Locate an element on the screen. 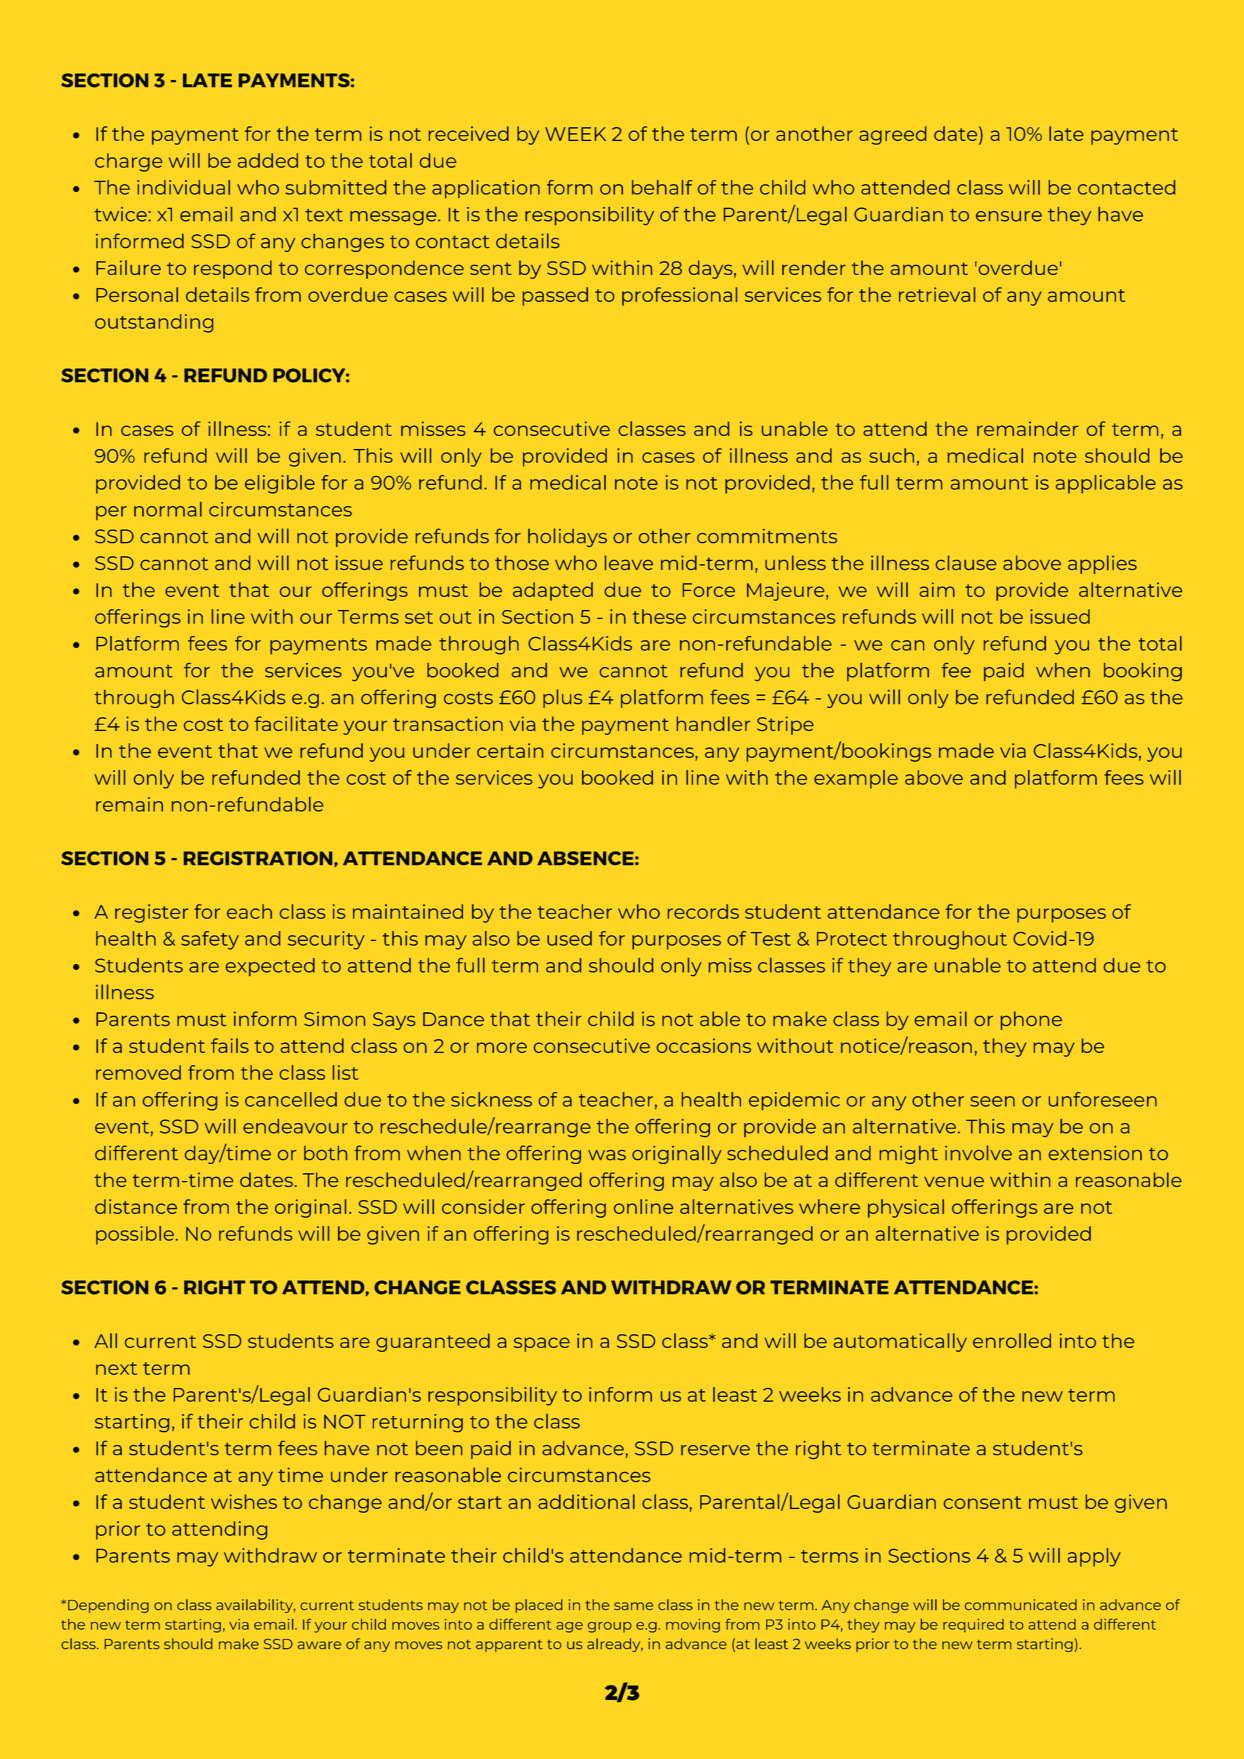 This screenshot has height=1759, width=1244. behalf is located at coordinates (662, 187).
